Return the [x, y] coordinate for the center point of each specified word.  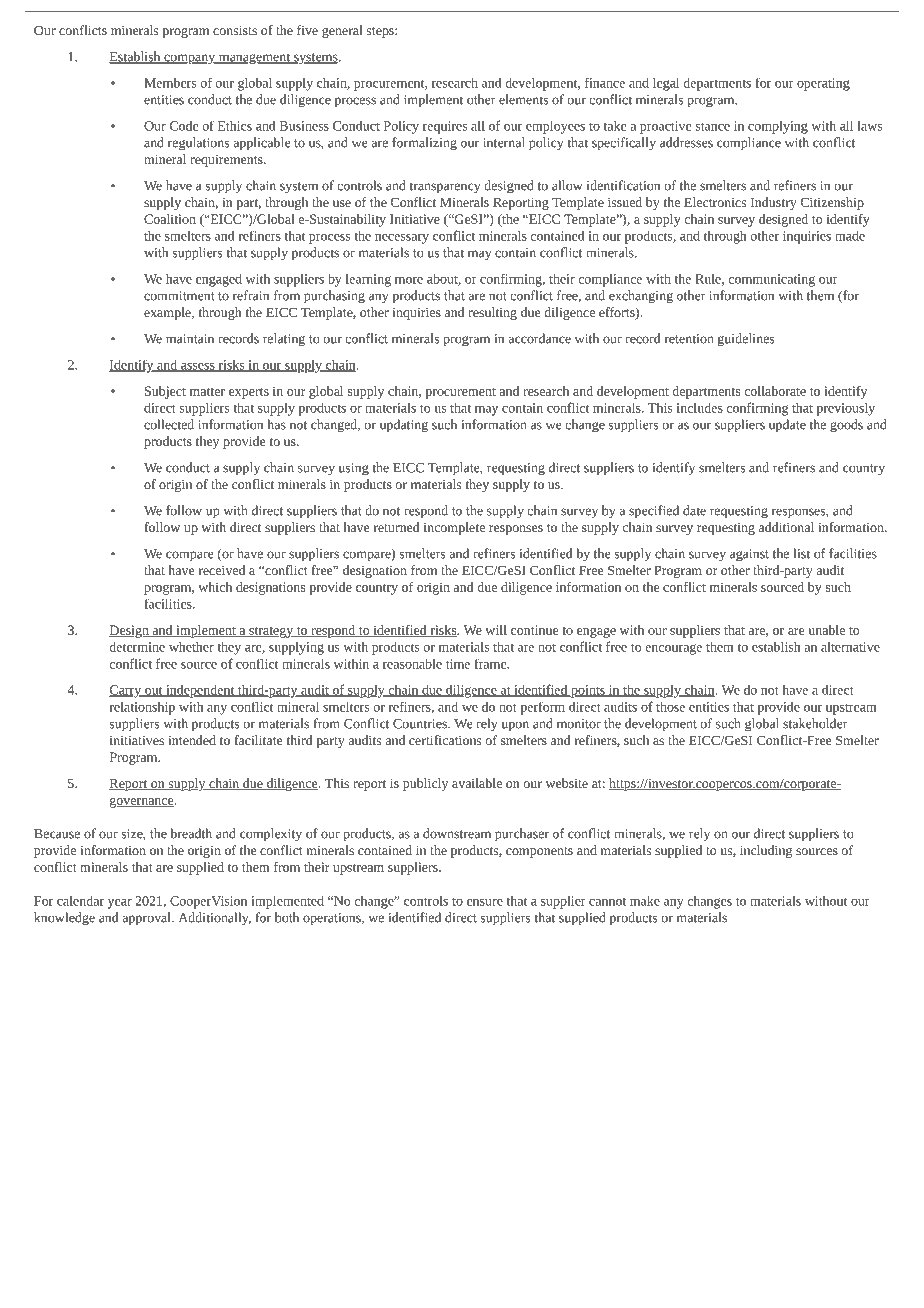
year [120, 904]
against [749, 555]
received [222, 570]
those [670, 706]
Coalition [170, 219]
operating [823, 84]
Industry [774, 203]
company [190, 59]
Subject [165, 392]
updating [404, 426]
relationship [142, 708]
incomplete [454, 528]
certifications [445, 740]
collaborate [775, 391]
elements [523, 99]
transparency [444, 188]
